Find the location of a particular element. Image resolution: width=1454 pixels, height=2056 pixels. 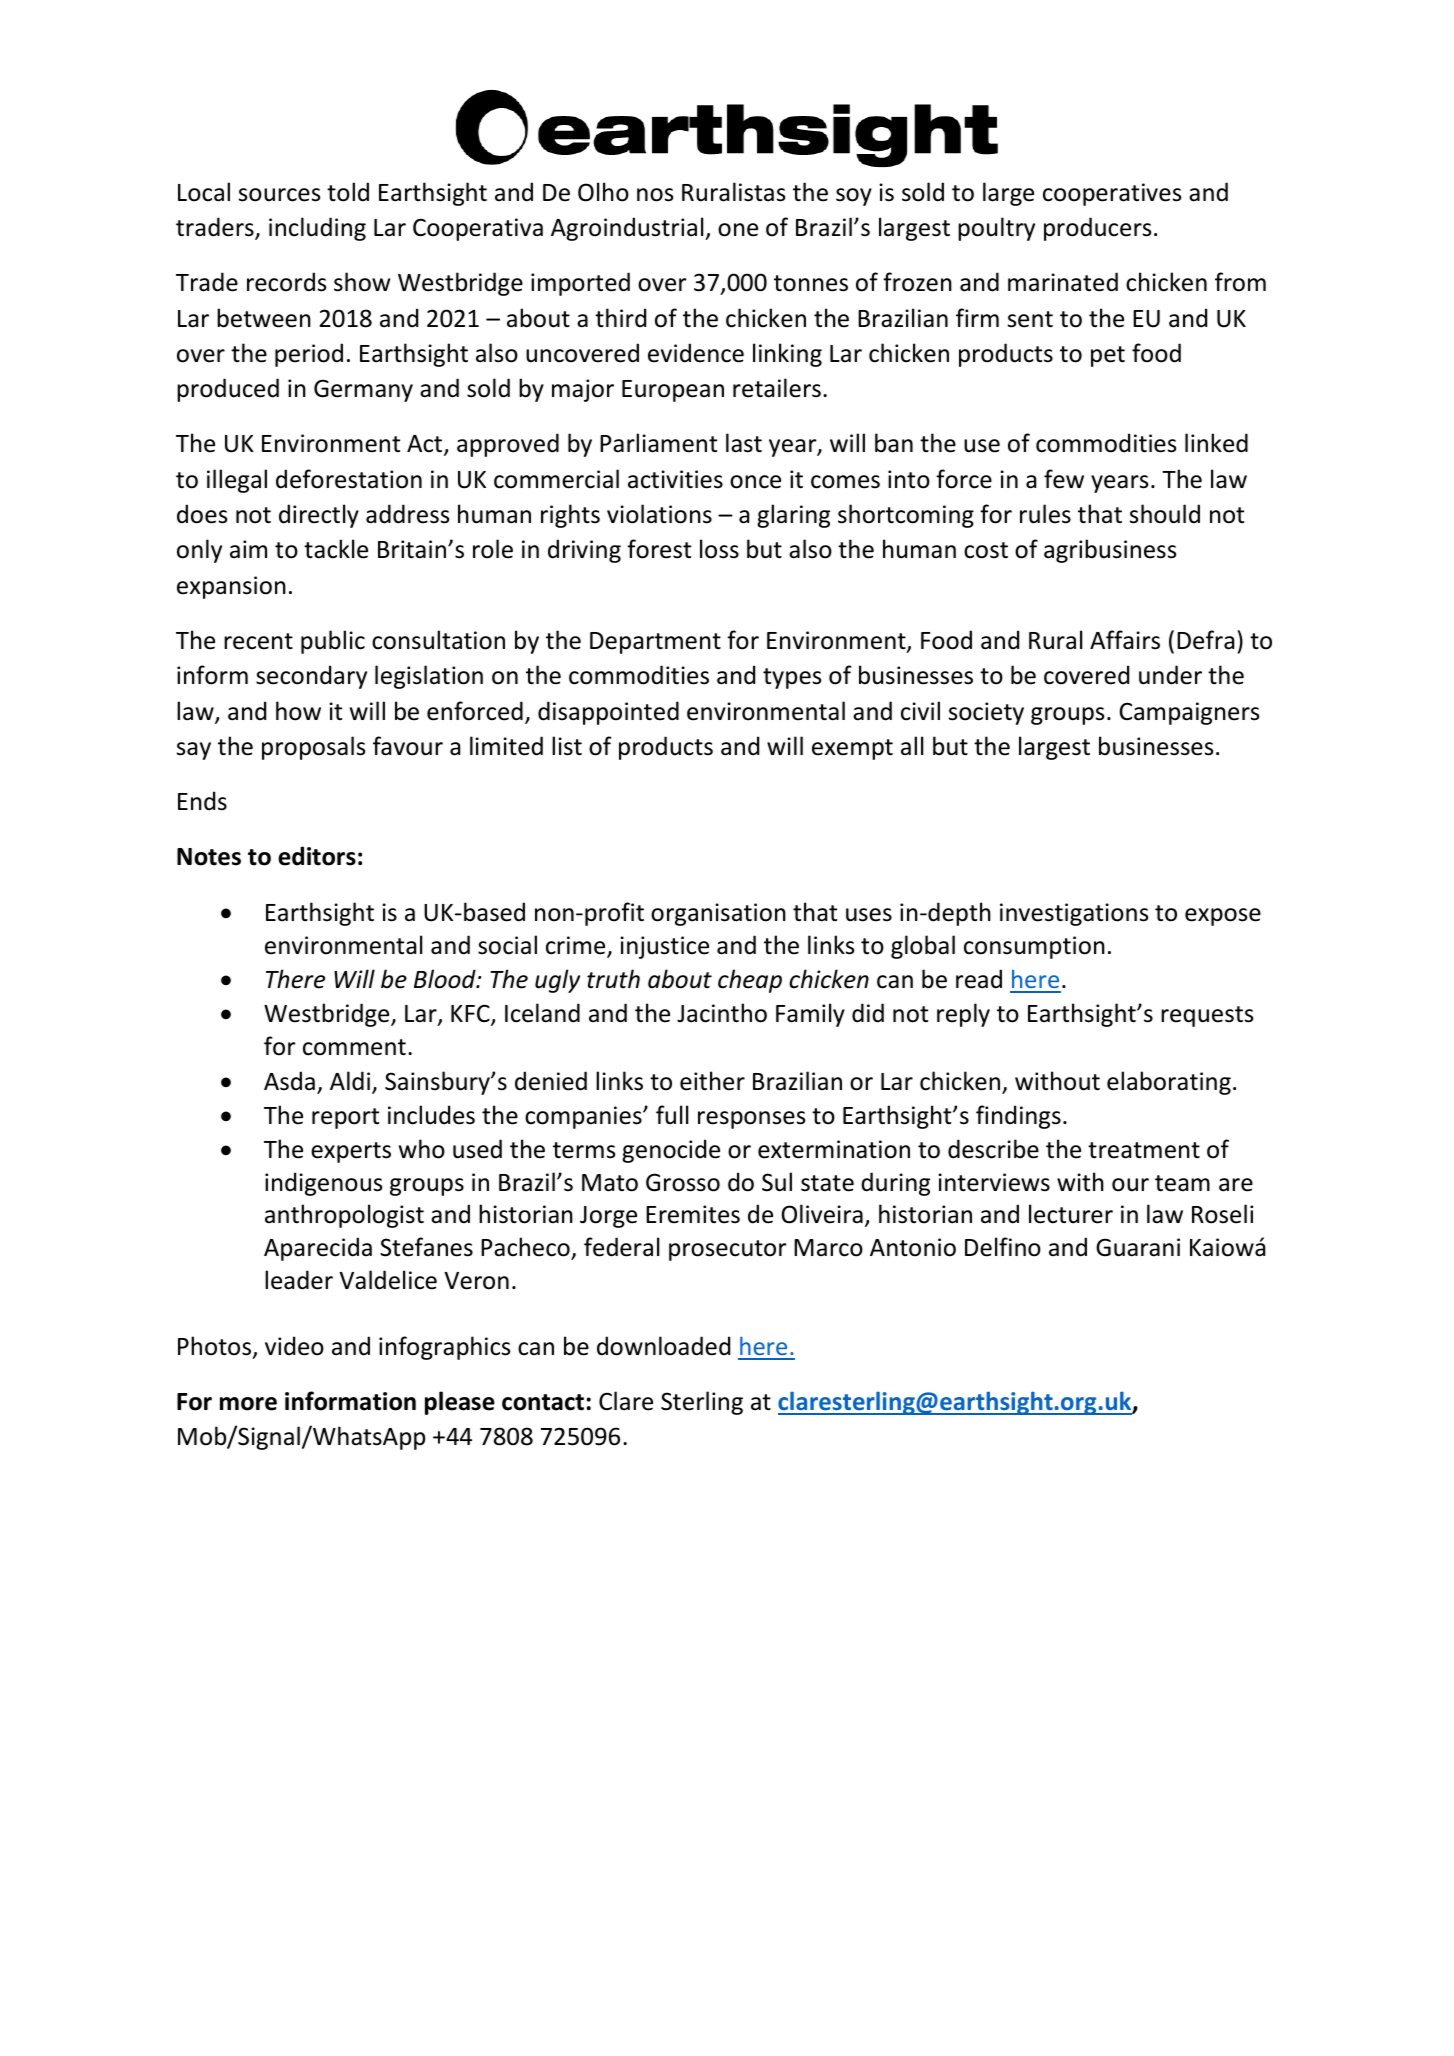

downloaded is located at coordinates (663, 1346).
